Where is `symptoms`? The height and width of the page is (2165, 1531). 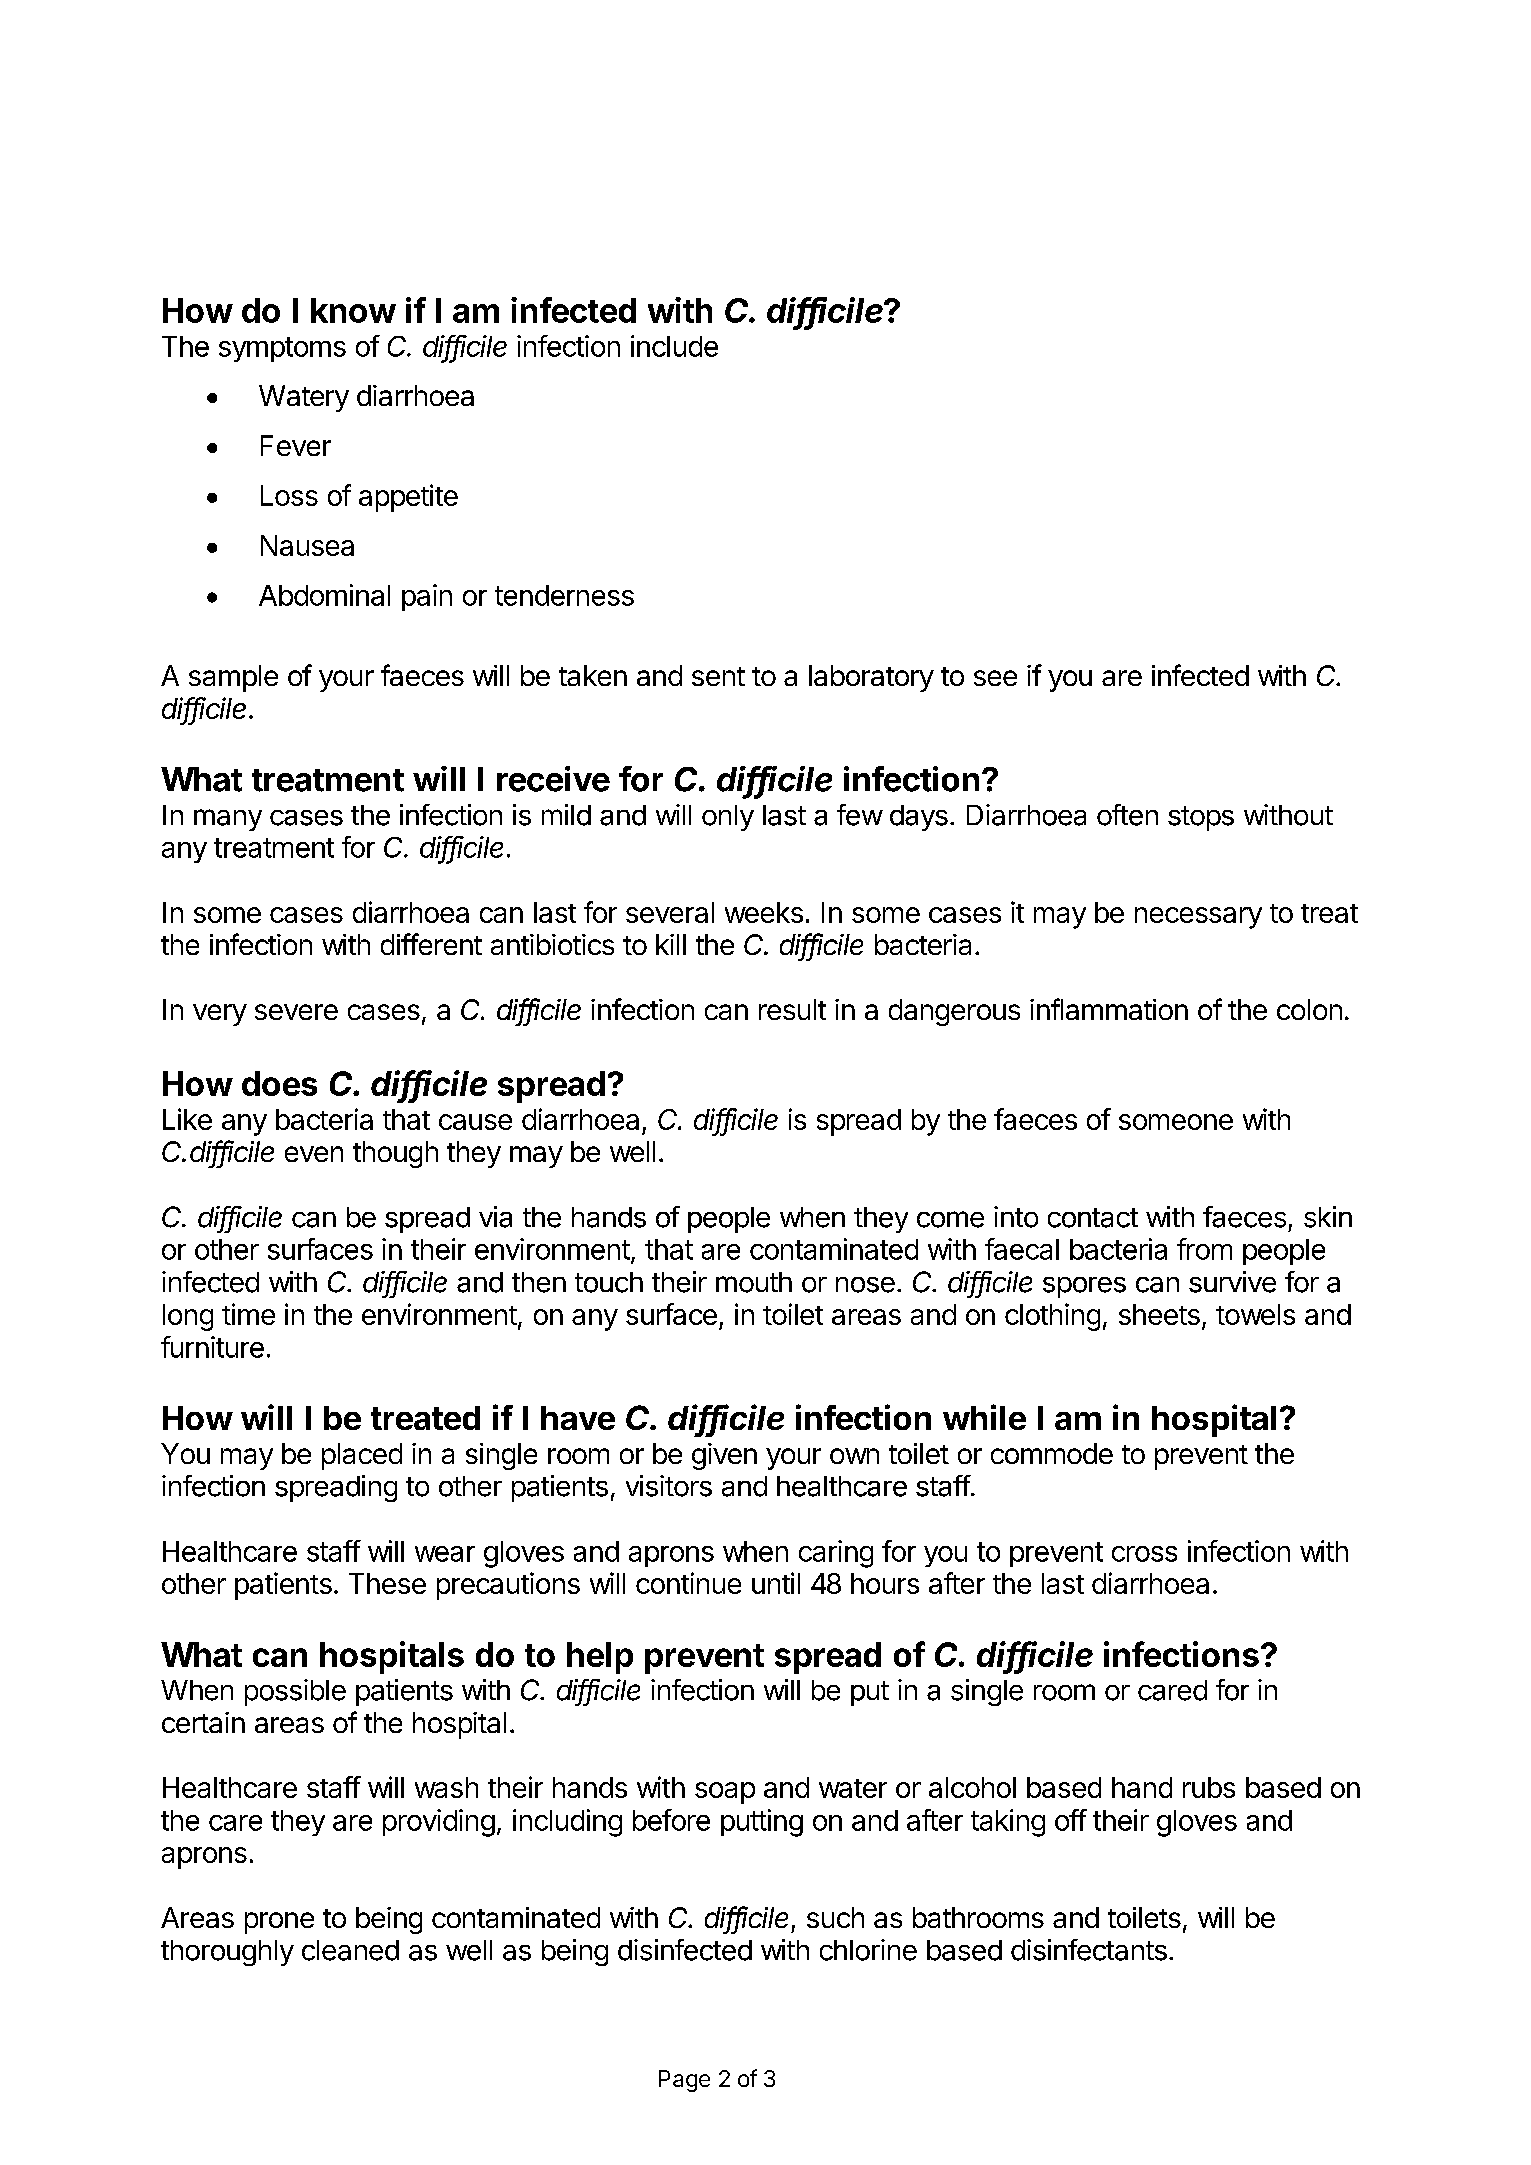
symptoms is located at coordinates (282, 349).
